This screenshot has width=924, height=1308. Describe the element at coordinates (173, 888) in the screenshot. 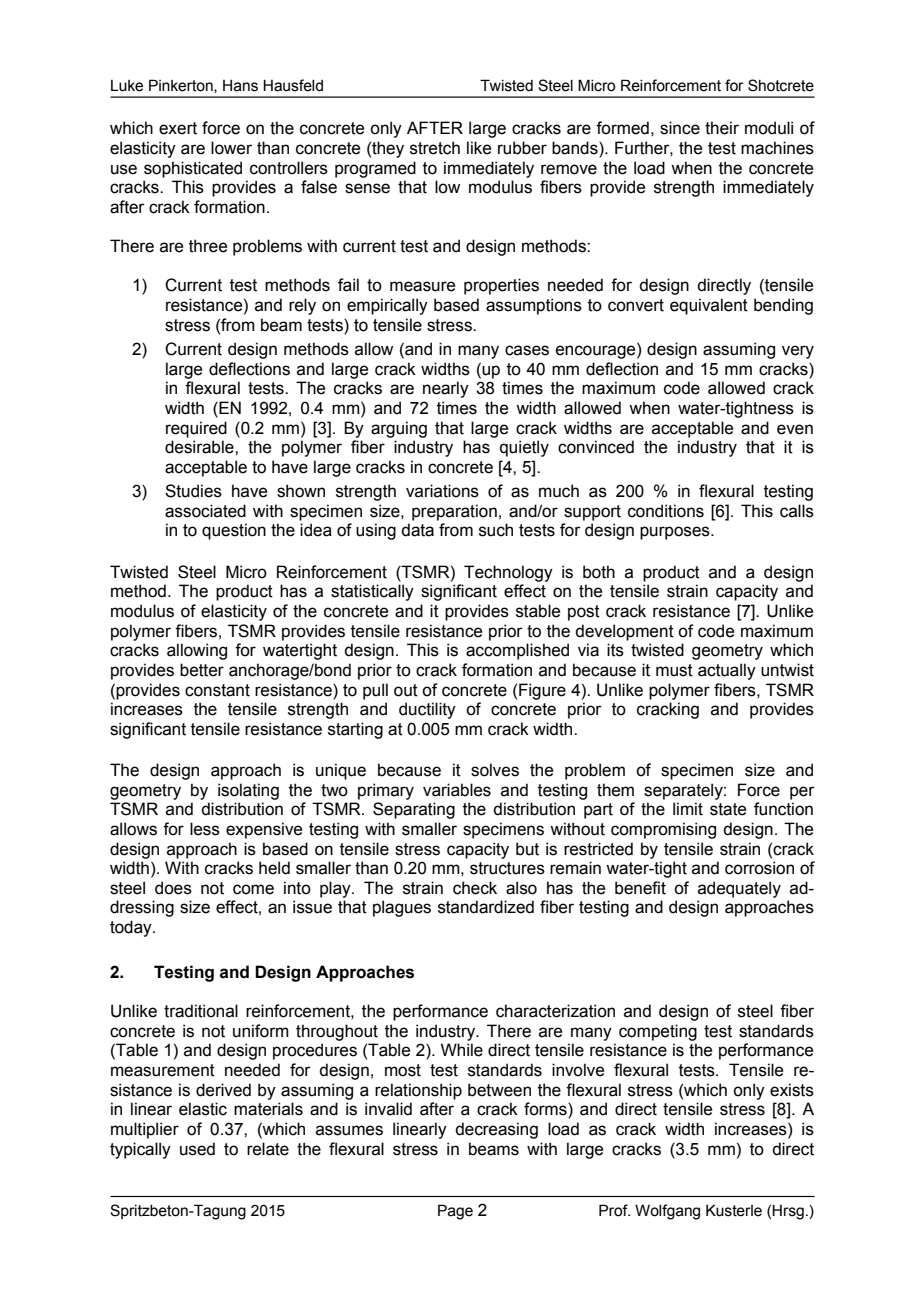

I see `does` at that location.
